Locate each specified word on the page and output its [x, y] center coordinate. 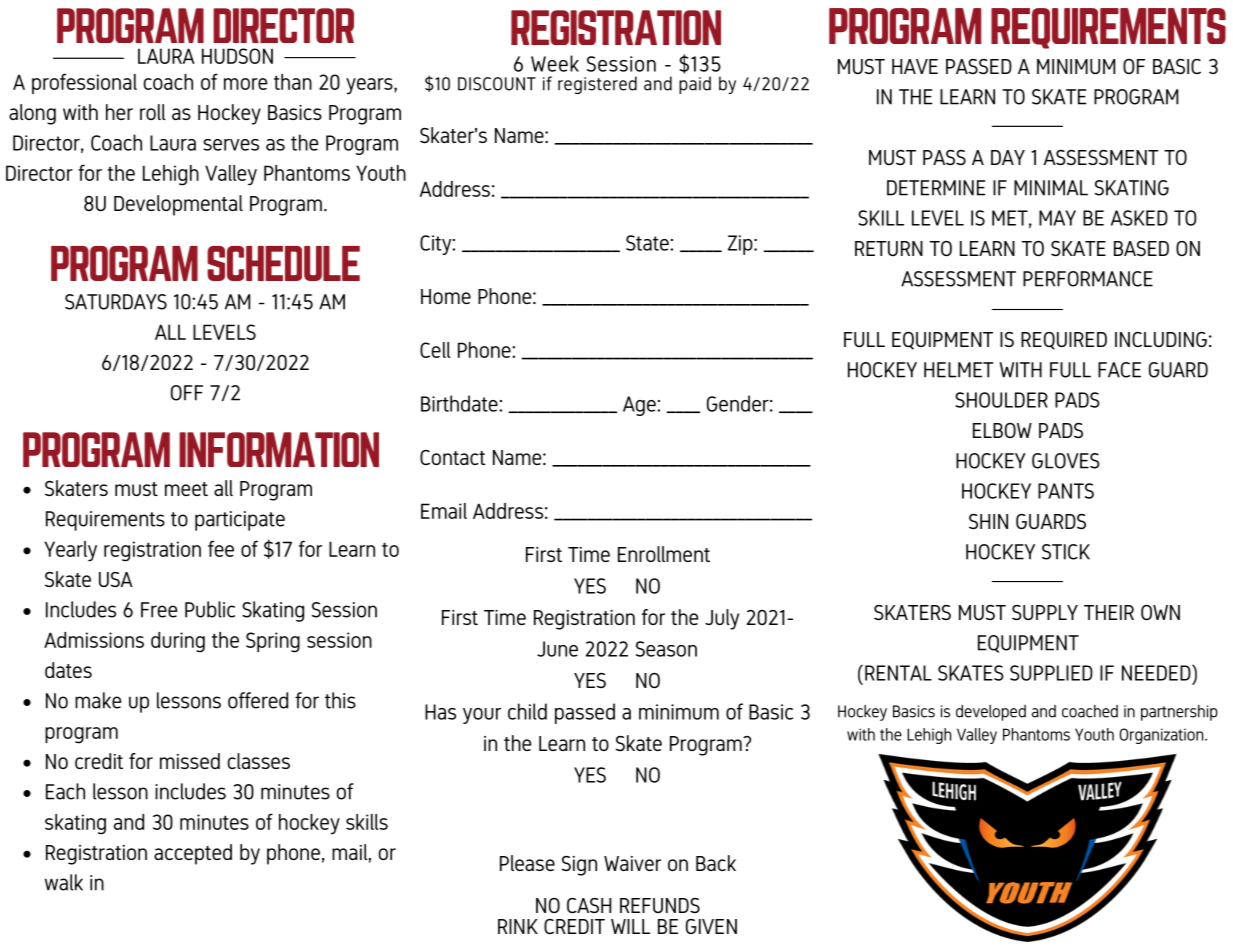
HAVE [915, 66]
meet [186, 489]
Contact [453, 457]
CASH [589, 905]
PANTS [1066, 491]
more [245, 84]
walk [64, 882]
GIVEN [711, 926]
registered [597, 85]
